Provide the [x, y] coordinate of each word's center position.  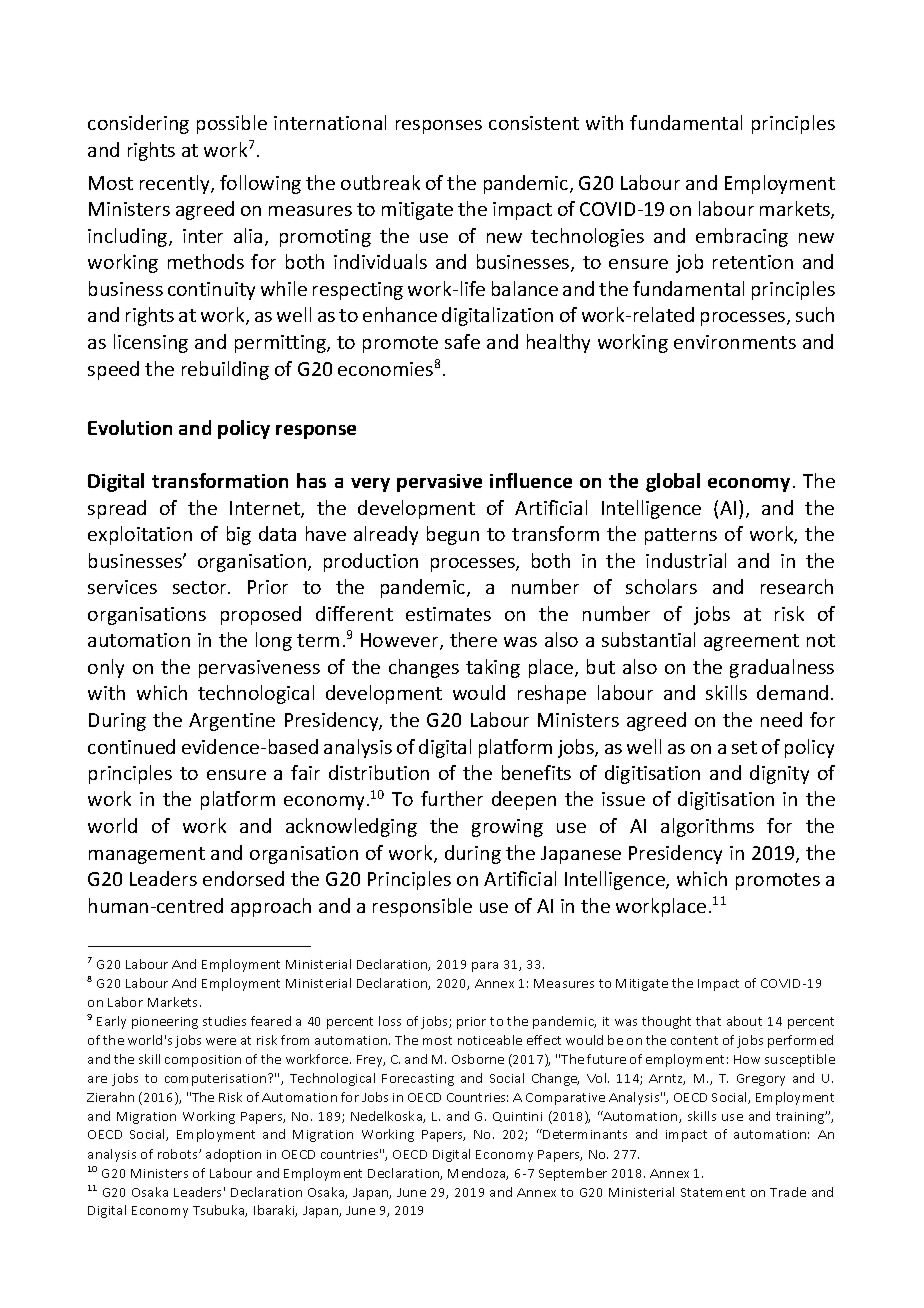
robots [179, 1154]
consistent [534, 123]
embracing [742, 237]
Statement [713, 1192]
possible [232, 124]
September [573, 1174]
